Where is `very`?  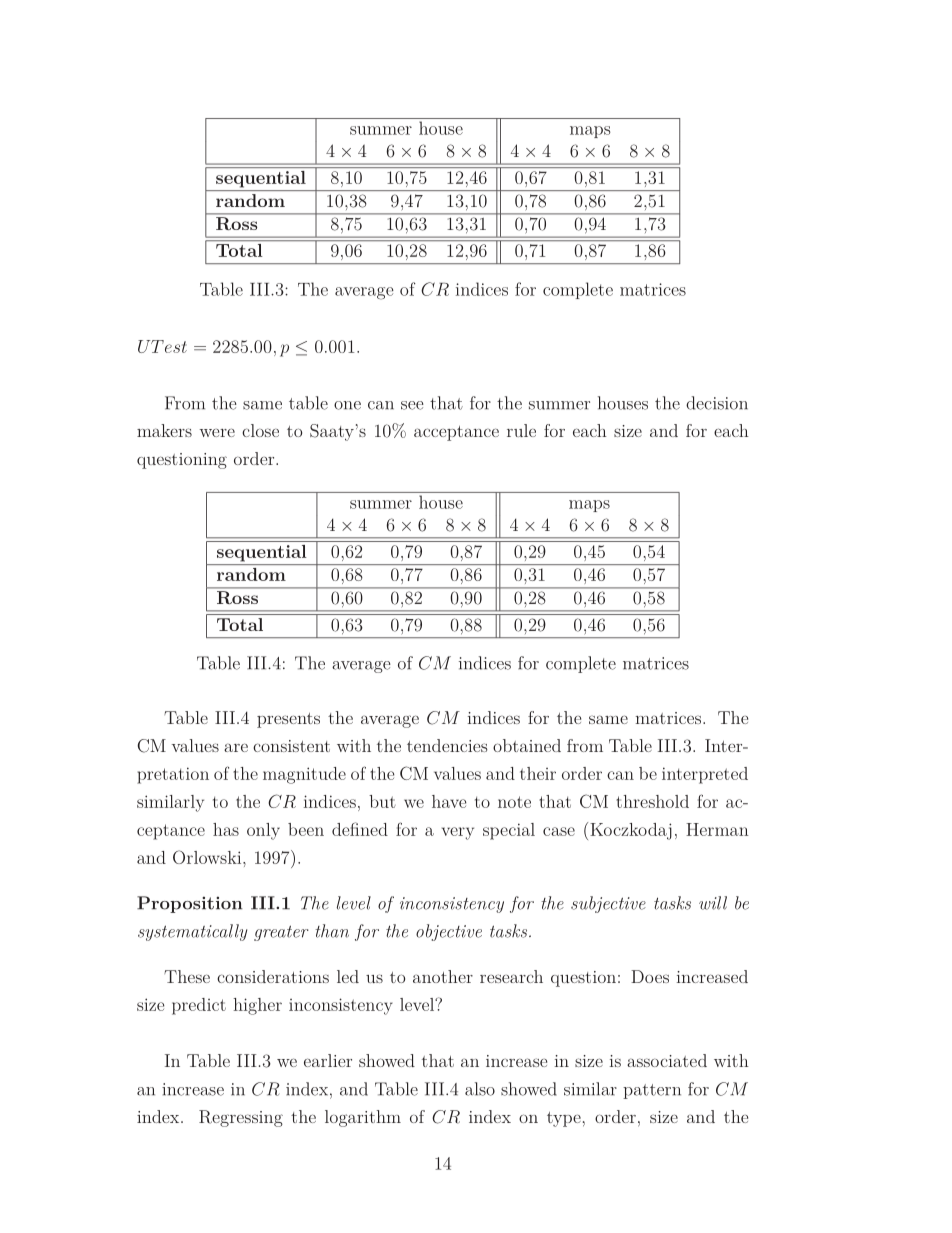
very is located at coordinates (458, 833).
